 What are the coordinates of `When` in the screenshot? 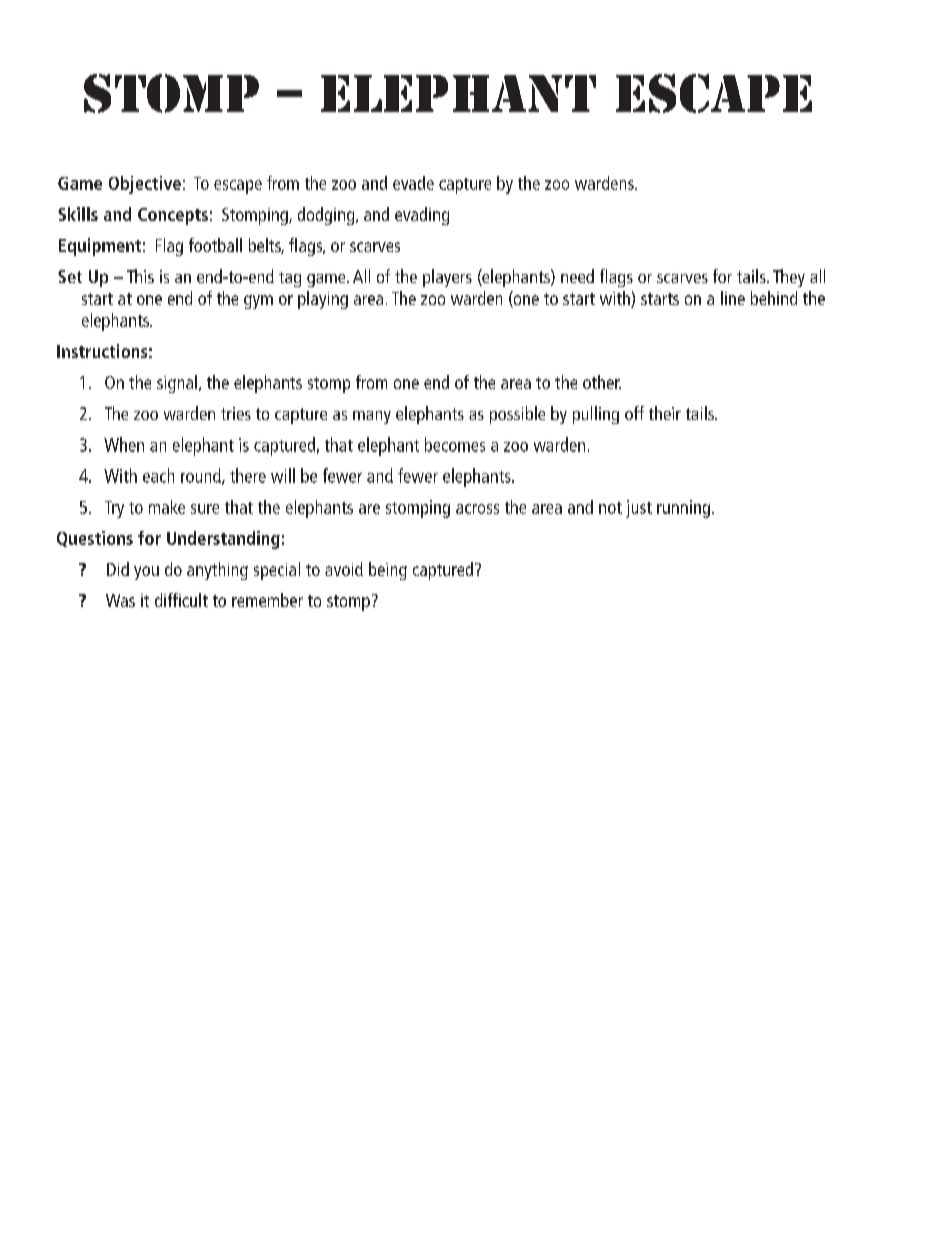 It's located at (124, 444).
